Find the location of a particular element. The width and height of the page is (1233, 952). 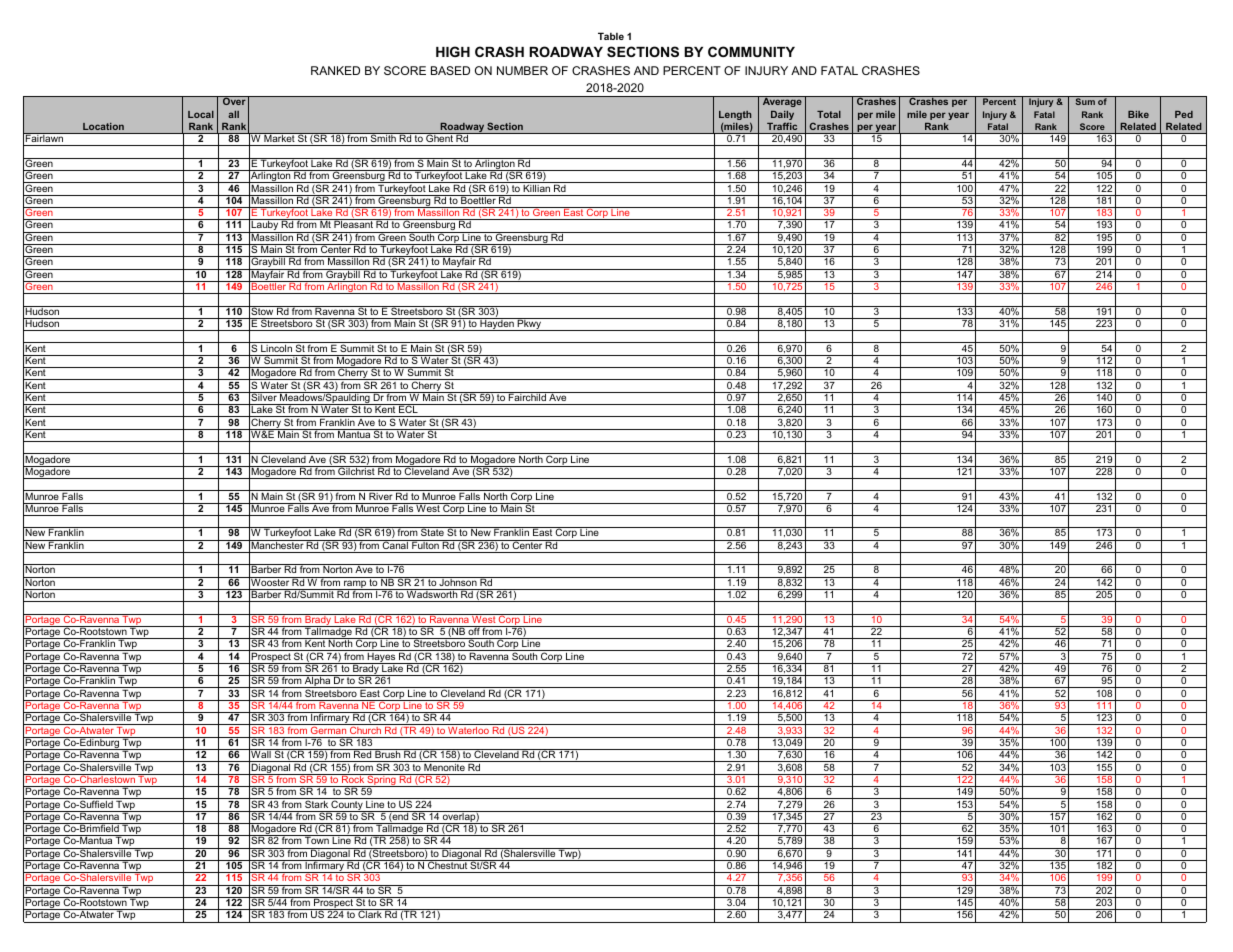

Spring is located at coordinates (381, 781).
